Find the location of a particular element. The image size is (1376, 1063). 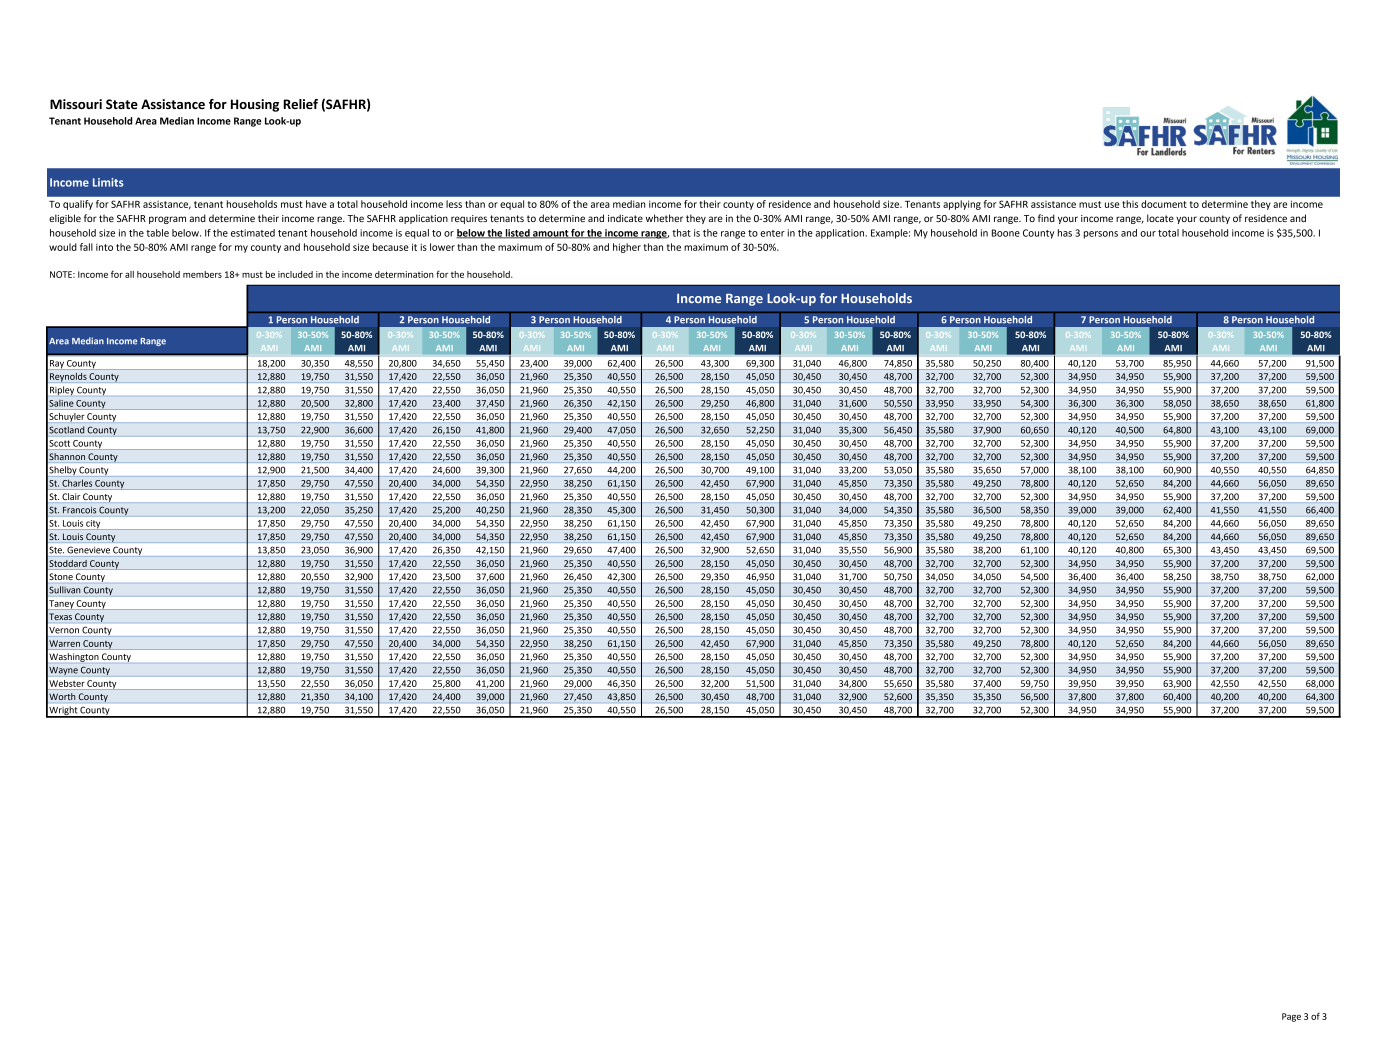

Francois is located at coordinates (79, 510).
